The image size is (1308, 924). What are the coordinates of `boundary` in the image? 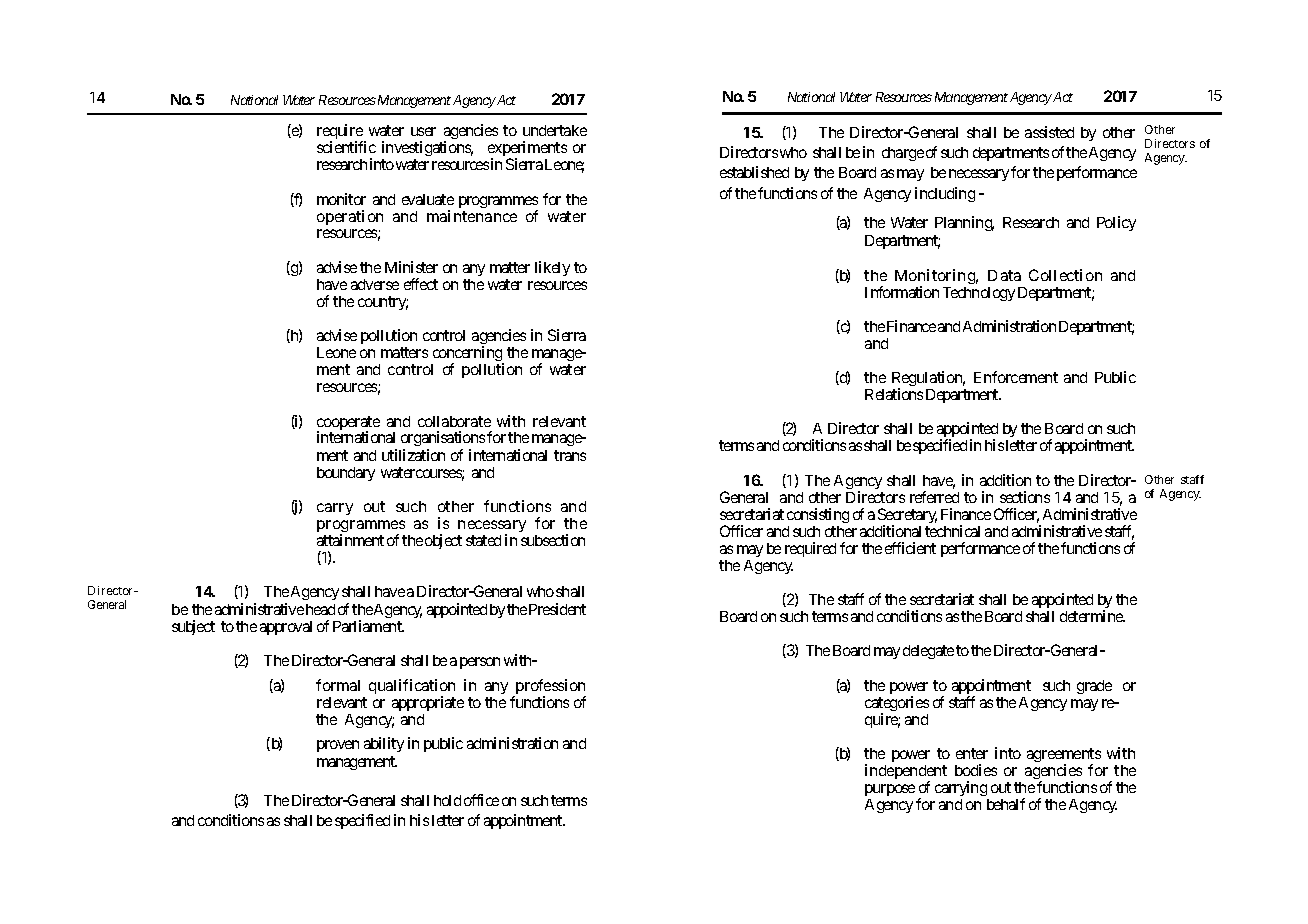 It's located at (346, 474).
